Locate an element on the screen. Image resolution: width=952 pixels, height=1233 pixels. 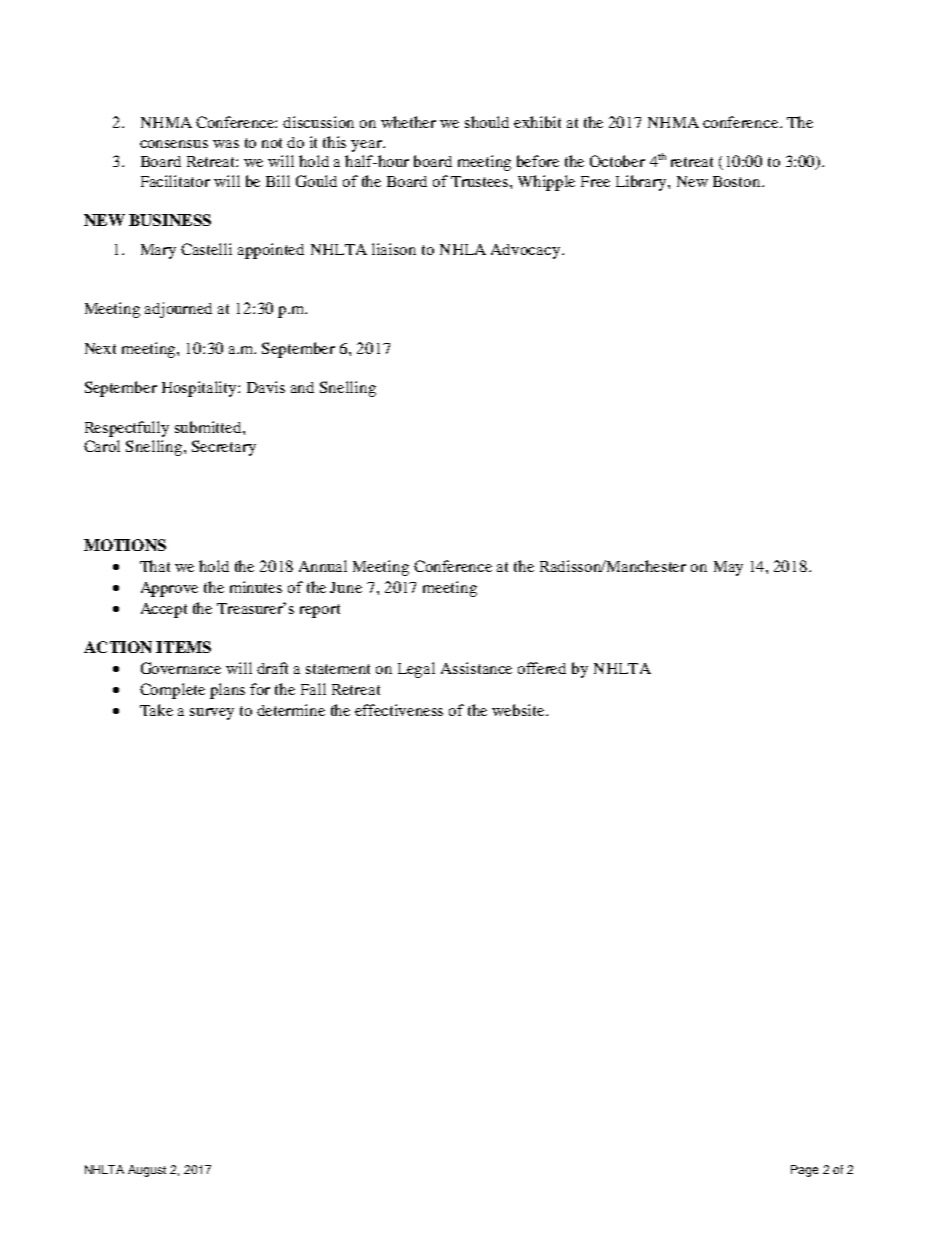
Boston is located at coordinates (738, 181).
